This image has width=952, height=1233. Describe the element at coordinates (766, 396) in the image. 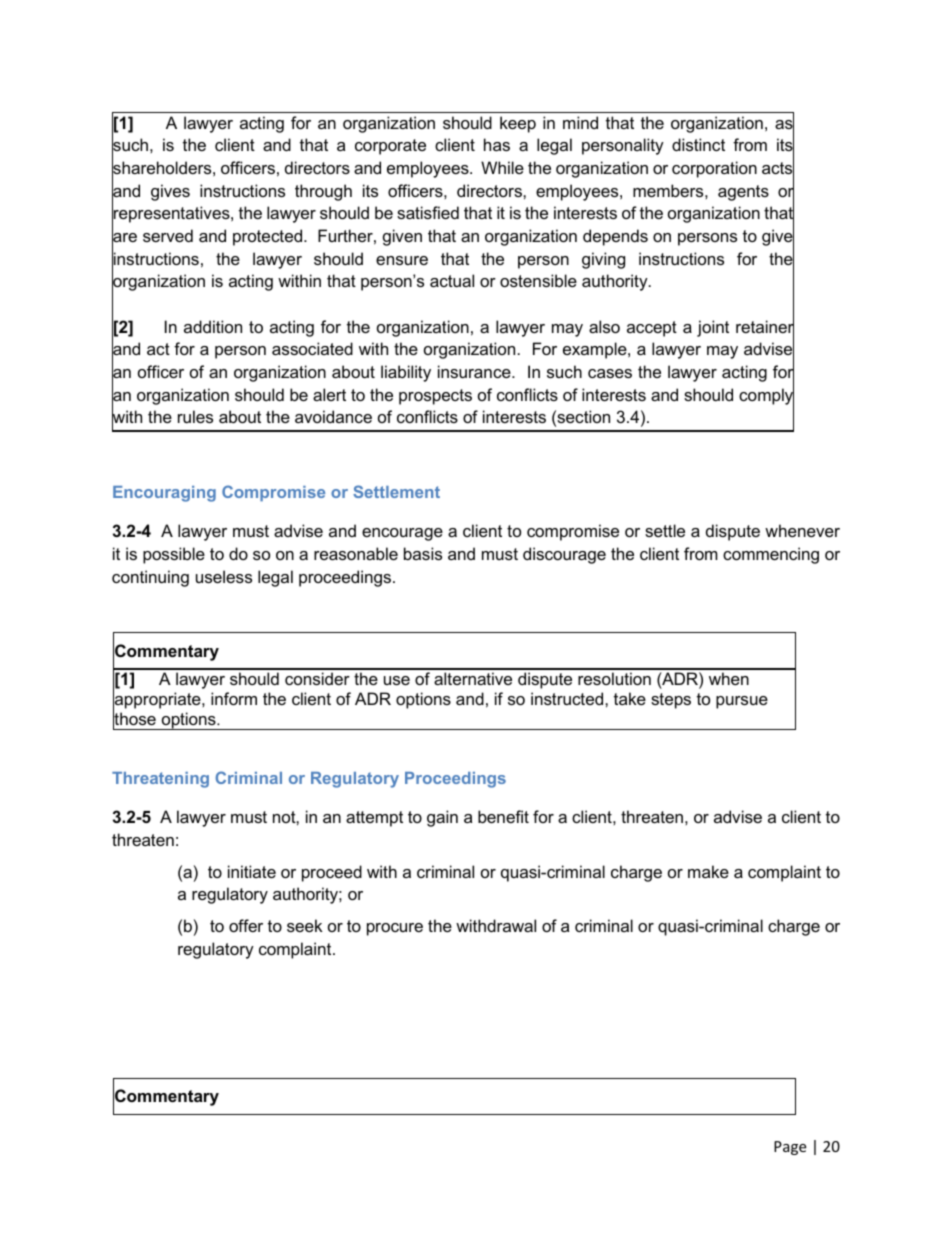

I see `comply` at that location.
